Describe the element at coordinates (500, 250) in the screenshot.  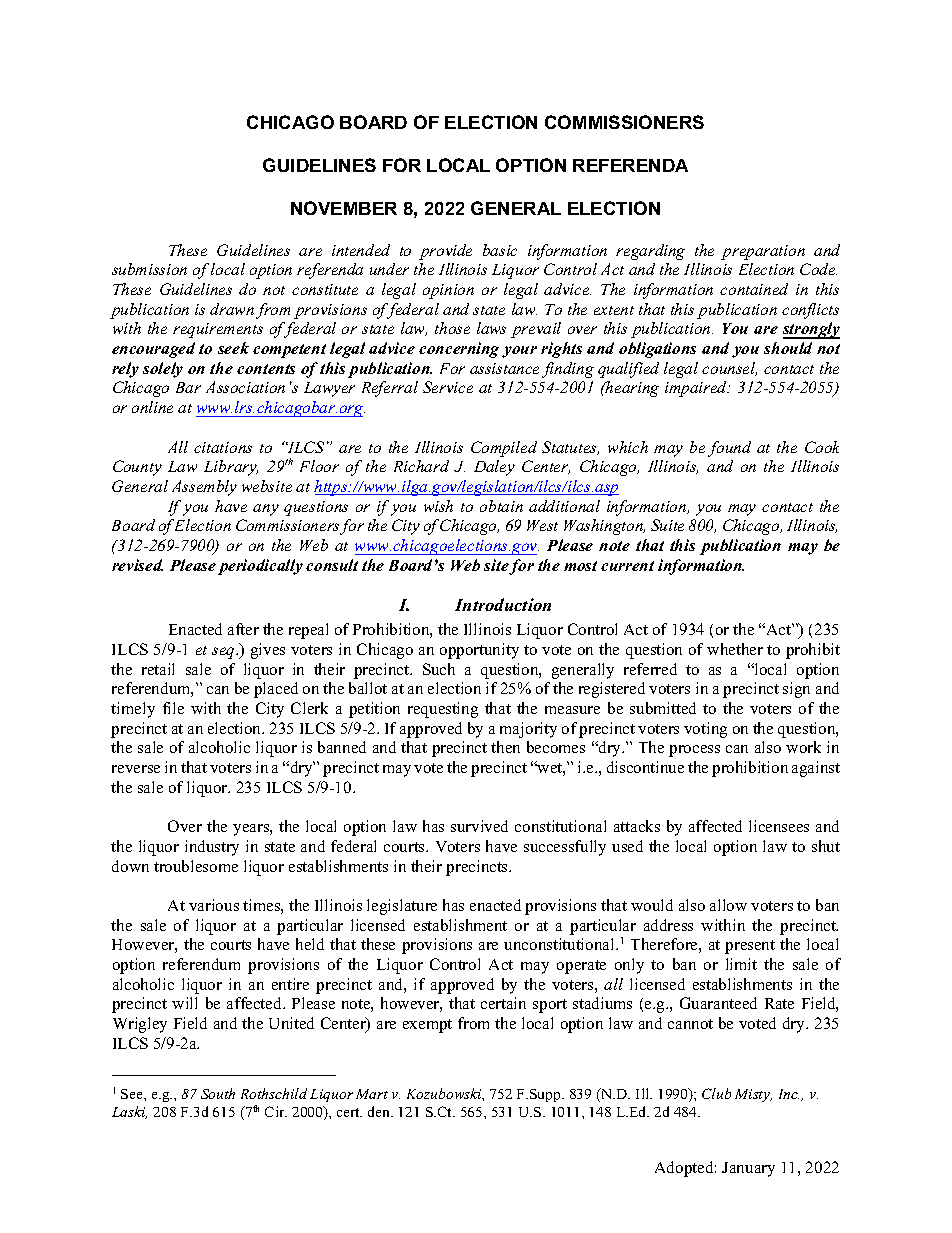
I see `basic` at that location.
